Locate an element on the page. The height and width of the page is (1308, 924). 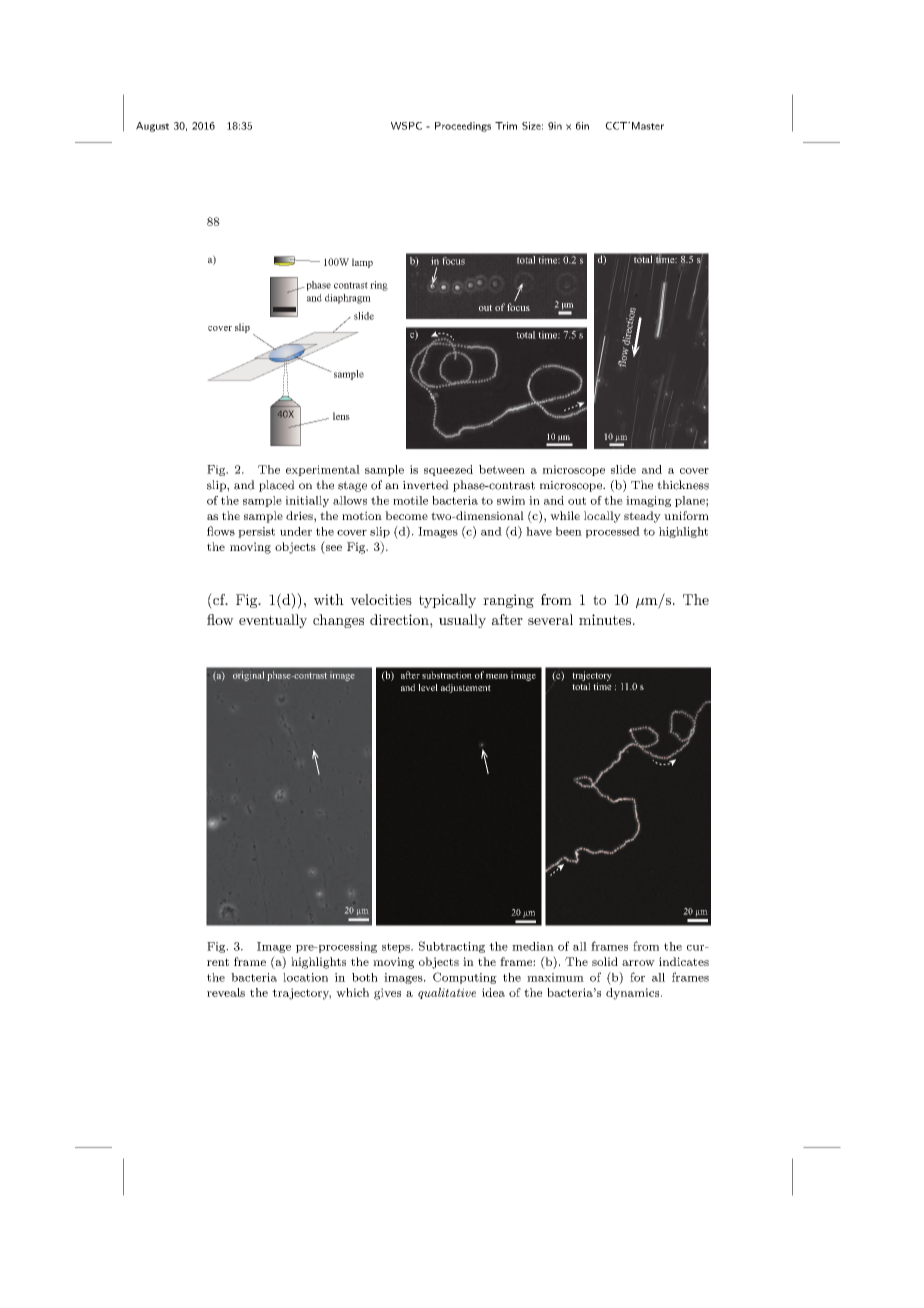
Trim is located at coordinates (506, 126).
